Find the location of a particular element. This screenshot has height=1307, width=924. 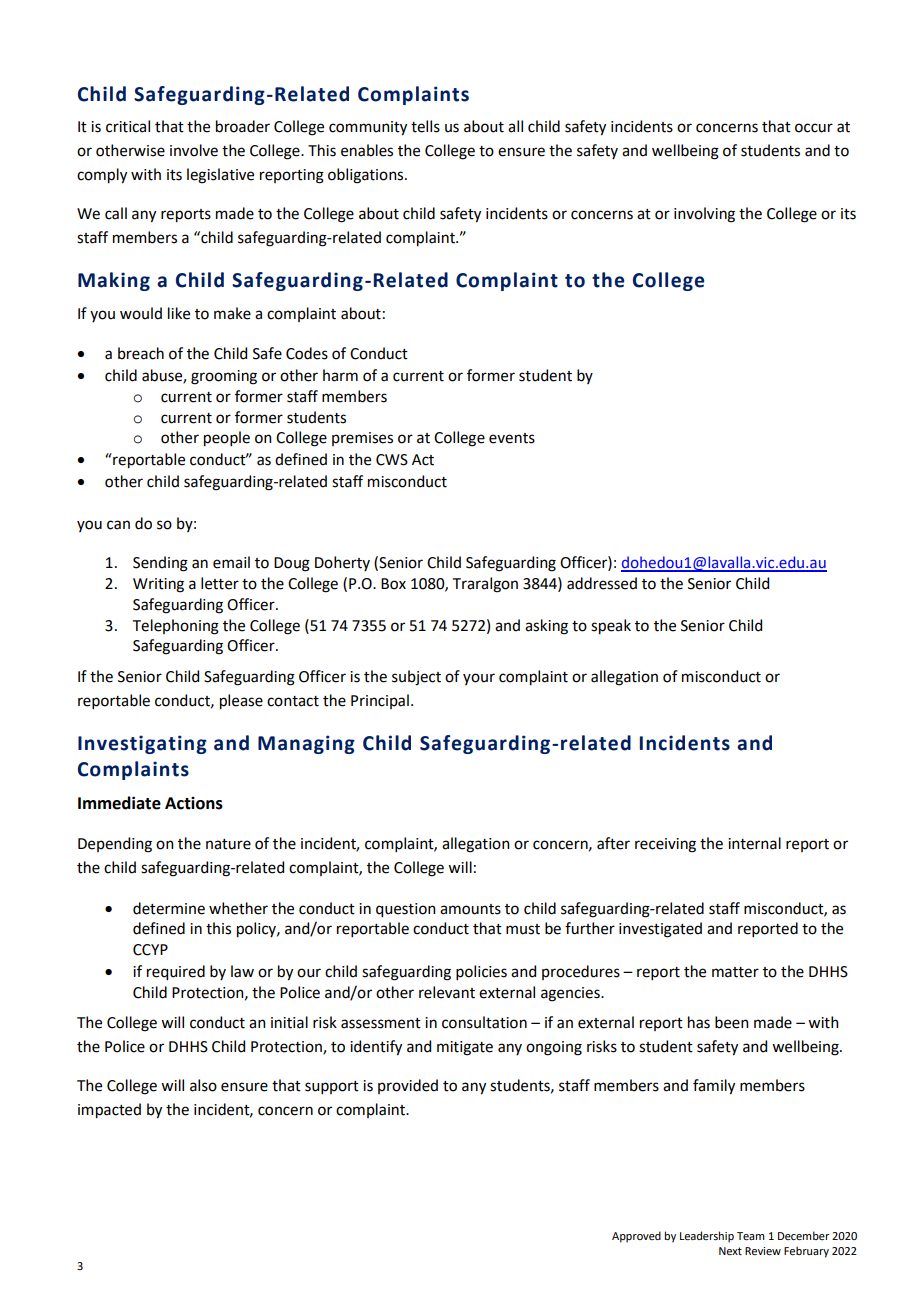

involving is located at coordinates (704, 215).
